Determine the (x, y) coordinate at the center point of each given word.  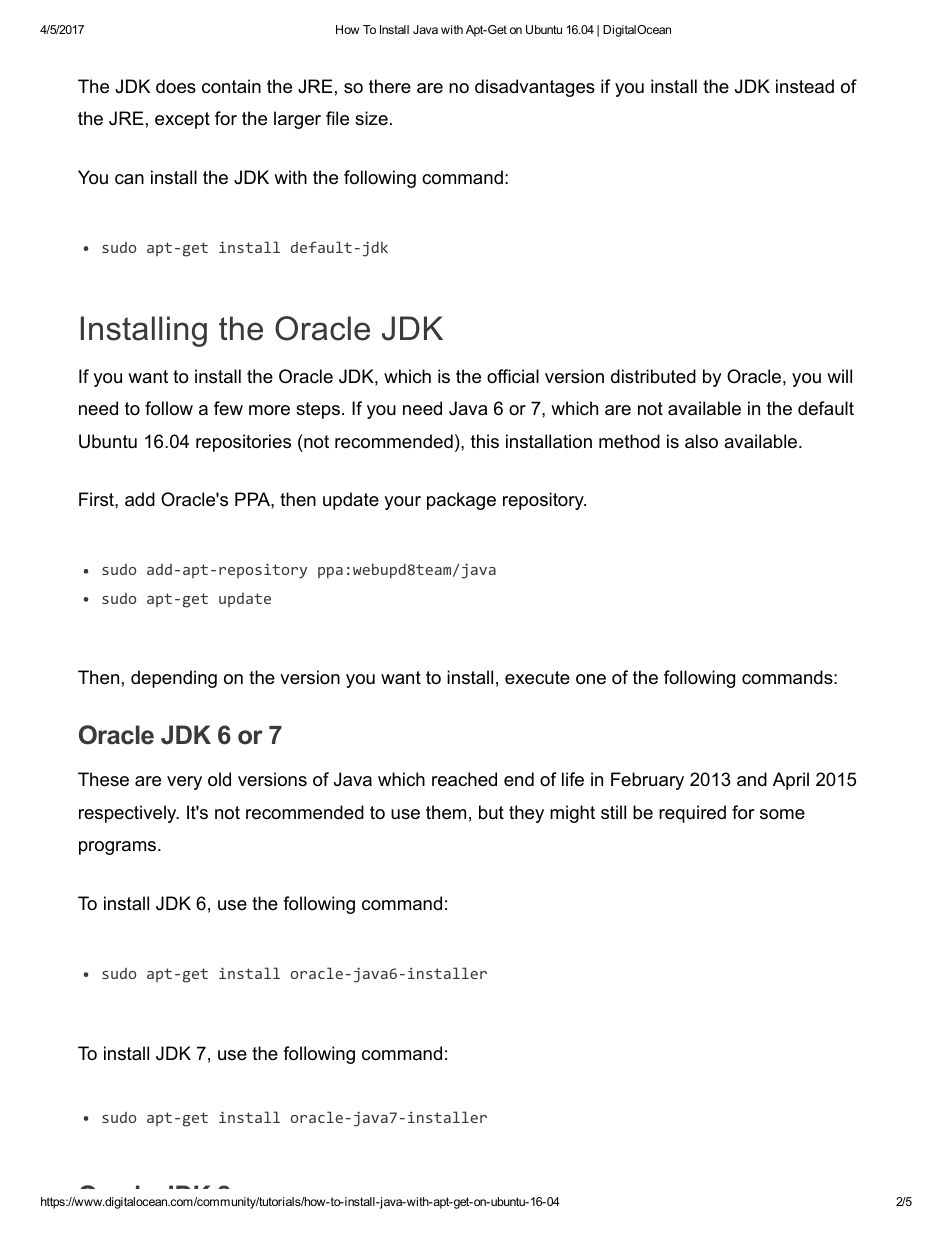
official (513, 376)
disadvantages (535, 88)
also (701, 441)
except (182, 120)
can (129, 179)
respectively (129, 814)
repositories (243, 443)
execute (537, 678)
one (591, 679)
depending (174, 679)
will (839, 376)
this (485, 441)
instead (805, 86)
